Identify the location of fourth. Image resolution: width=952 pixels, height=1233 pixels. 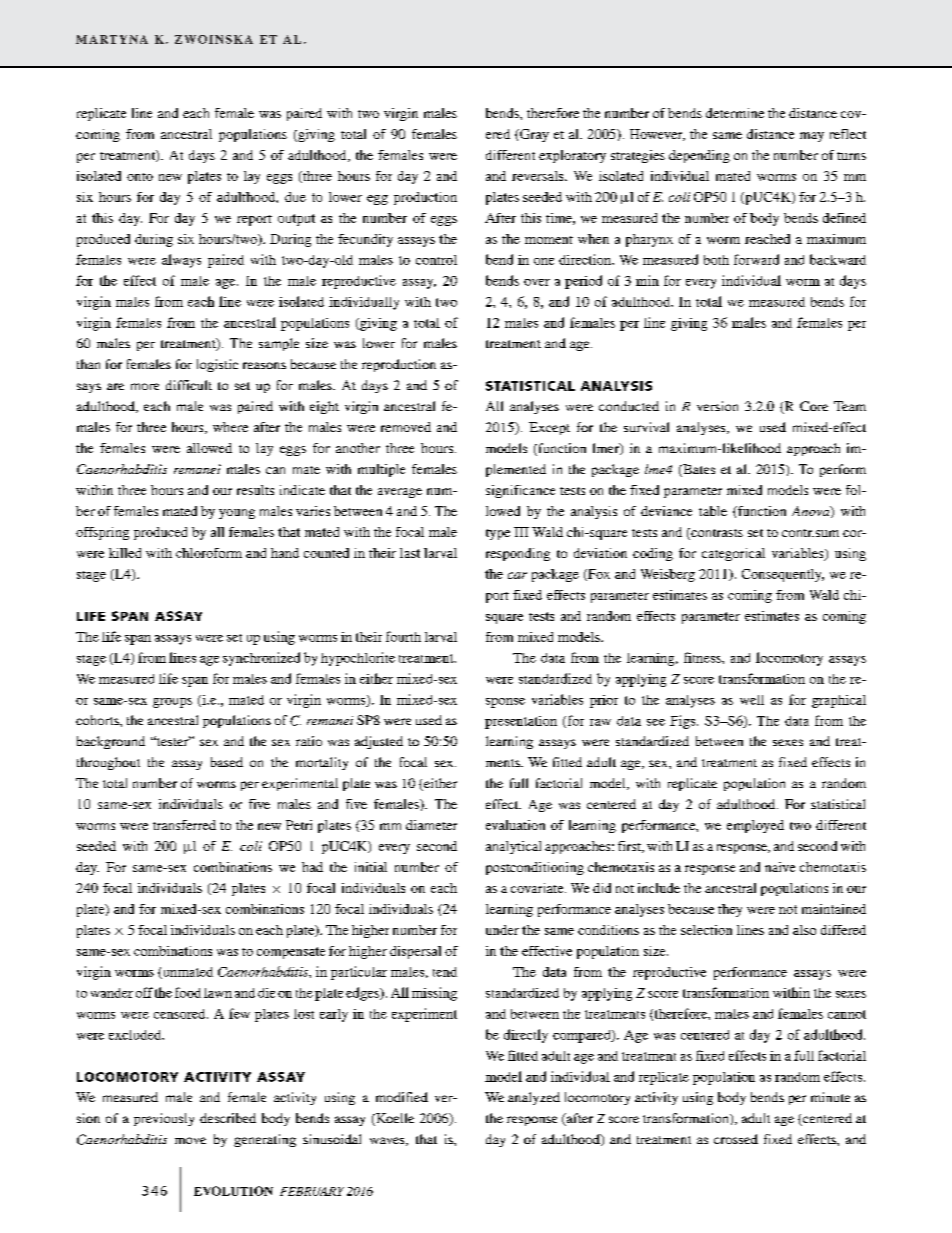
(403, 636).
